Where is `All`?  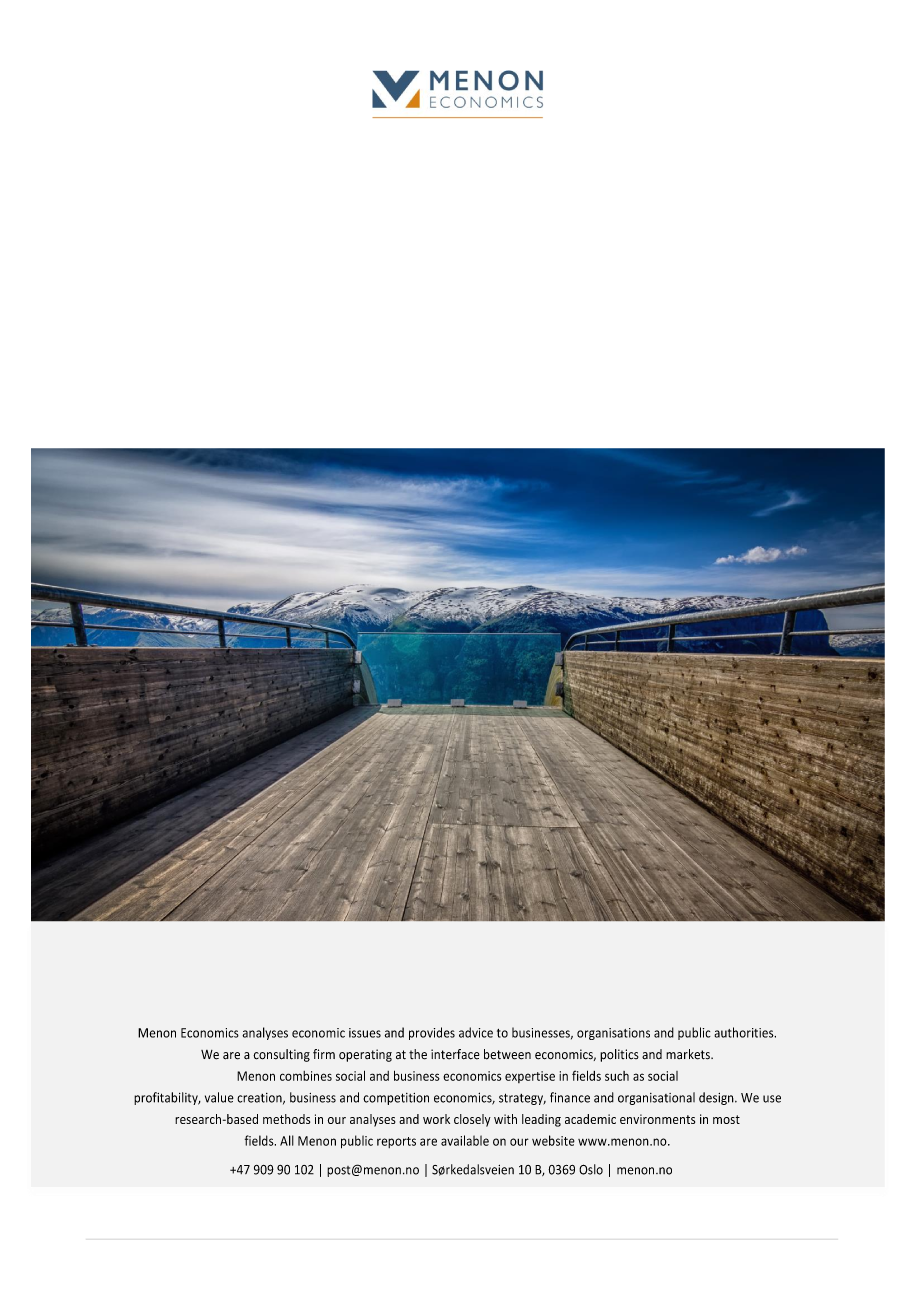
All is located at coordinates (287, 1140).
